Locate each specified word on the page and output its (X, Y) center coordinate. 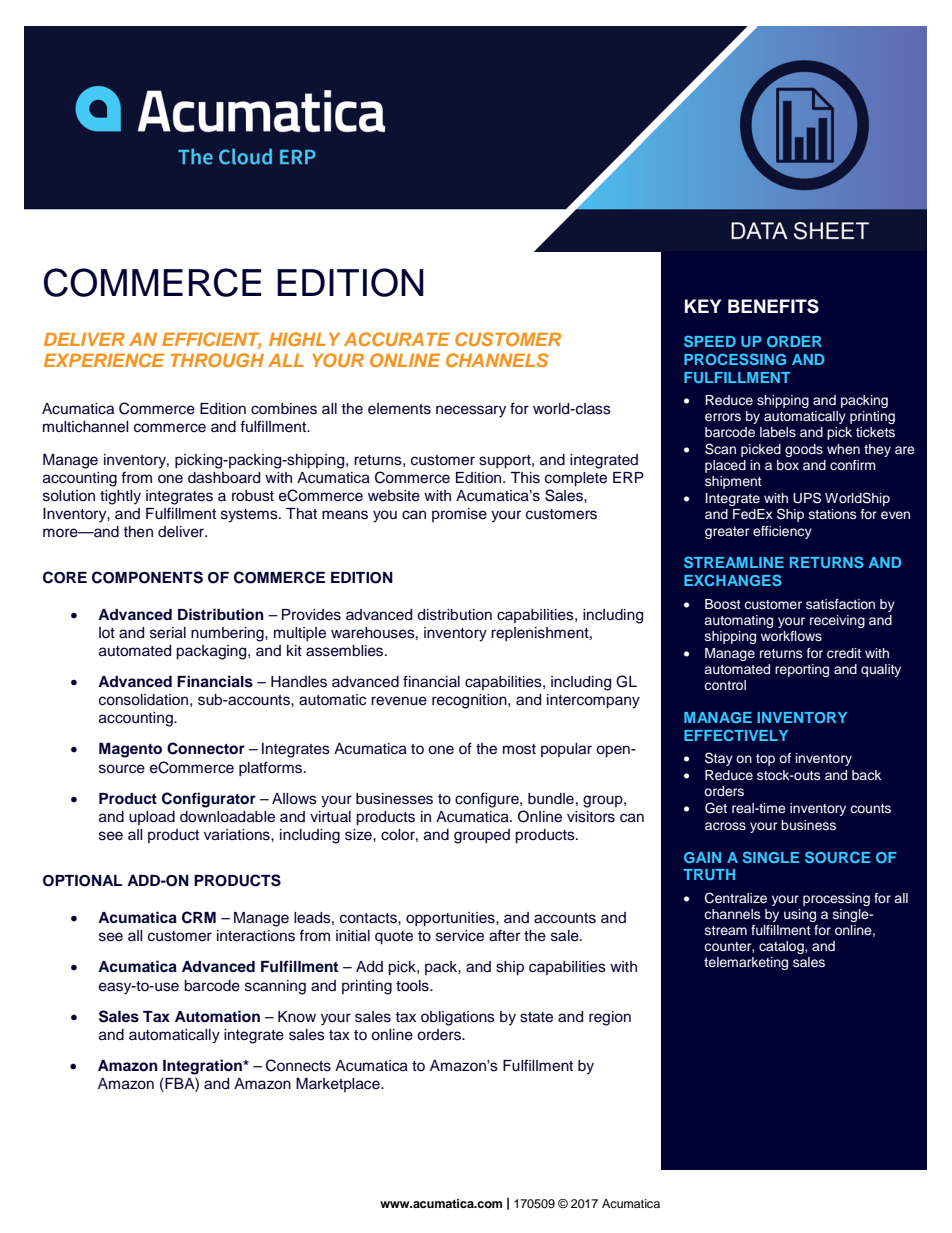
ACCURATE (397, 339)
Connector (206, 748)
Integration (203, 1067)
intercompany (593, 701)
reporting (802, 670)
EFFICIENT (211, 340)
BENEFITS (773, 306)
